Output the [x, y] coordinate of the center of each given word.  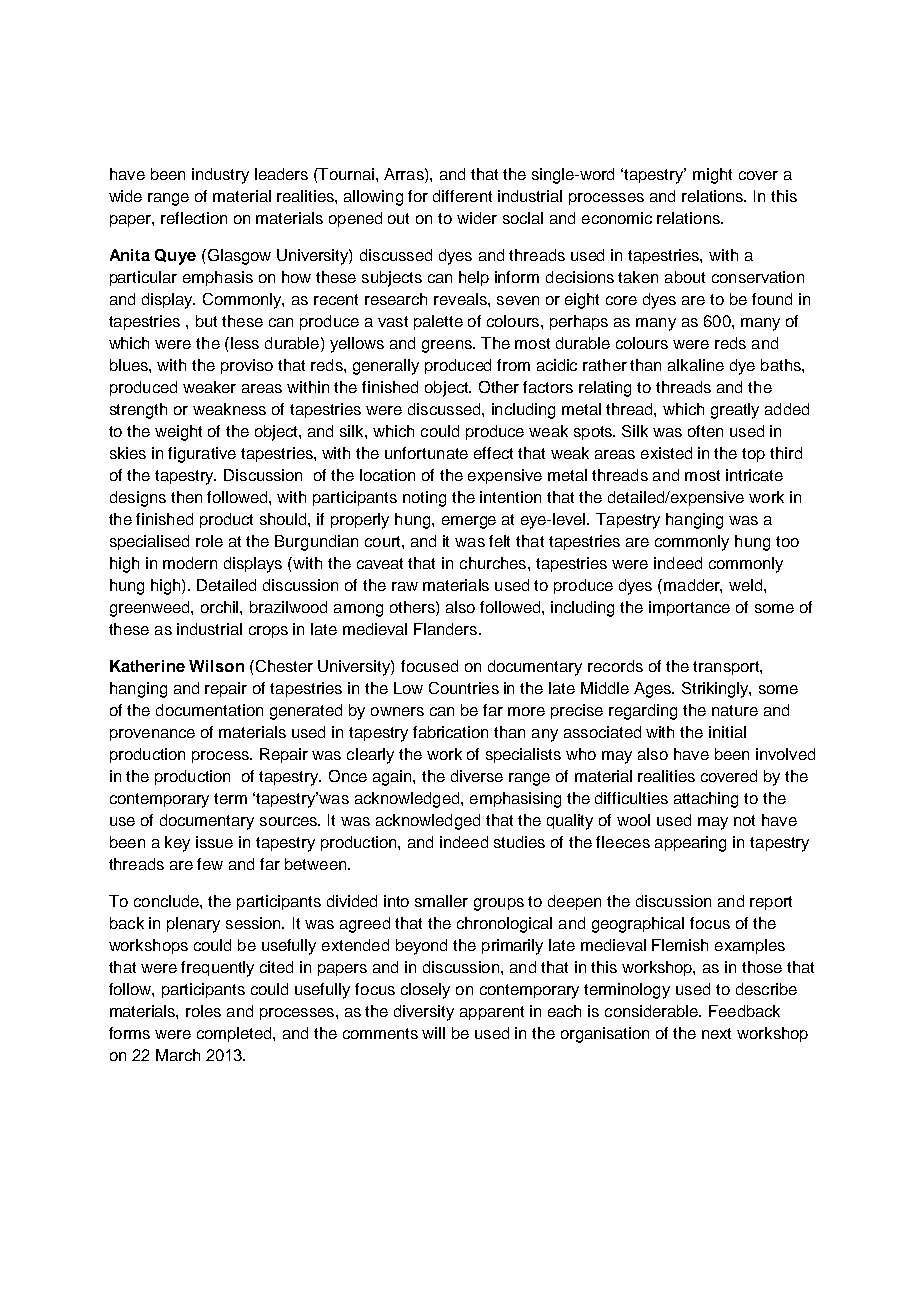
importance [689, 608]
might [712, 176]
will [433, 1033]
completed [235, 1034]
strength [138, 411]
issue [214, 842]
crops [268, 632]
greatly [735, 411]
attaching [706, 800]
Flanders [447, 629]
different [462, 196]
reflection [194, 218]
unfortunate [426, 453]
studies [519, 842]
